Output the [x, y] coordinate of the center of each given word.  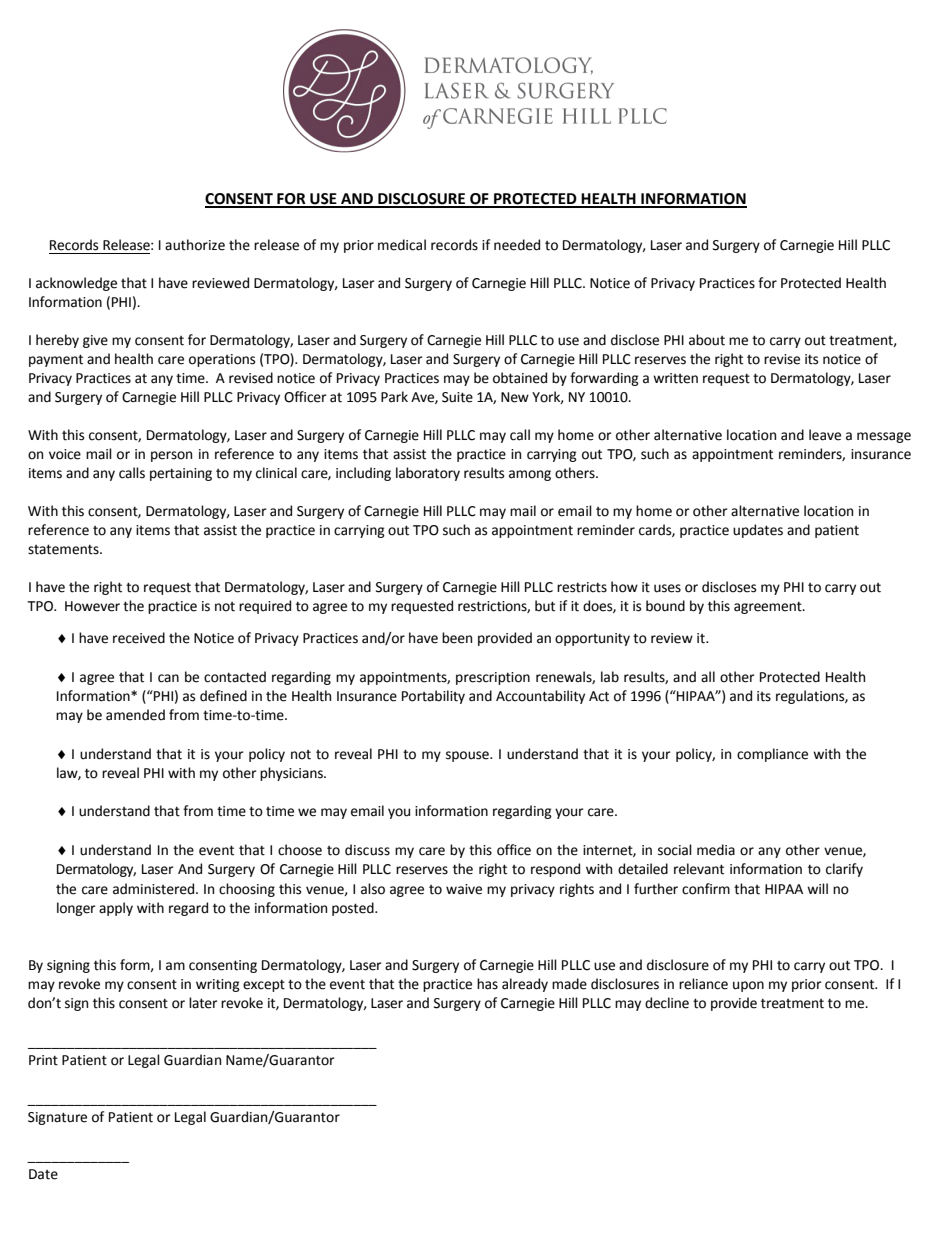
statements [64, 549]
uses [667, 588]
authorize [195, 245]
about [707, 340]
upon [748, 986]
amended [135, 715]
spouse [468, 756]
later [203, 1003]
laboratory [428, 474]
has [487, 984]
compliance [772, 755]
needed [517, 245]
